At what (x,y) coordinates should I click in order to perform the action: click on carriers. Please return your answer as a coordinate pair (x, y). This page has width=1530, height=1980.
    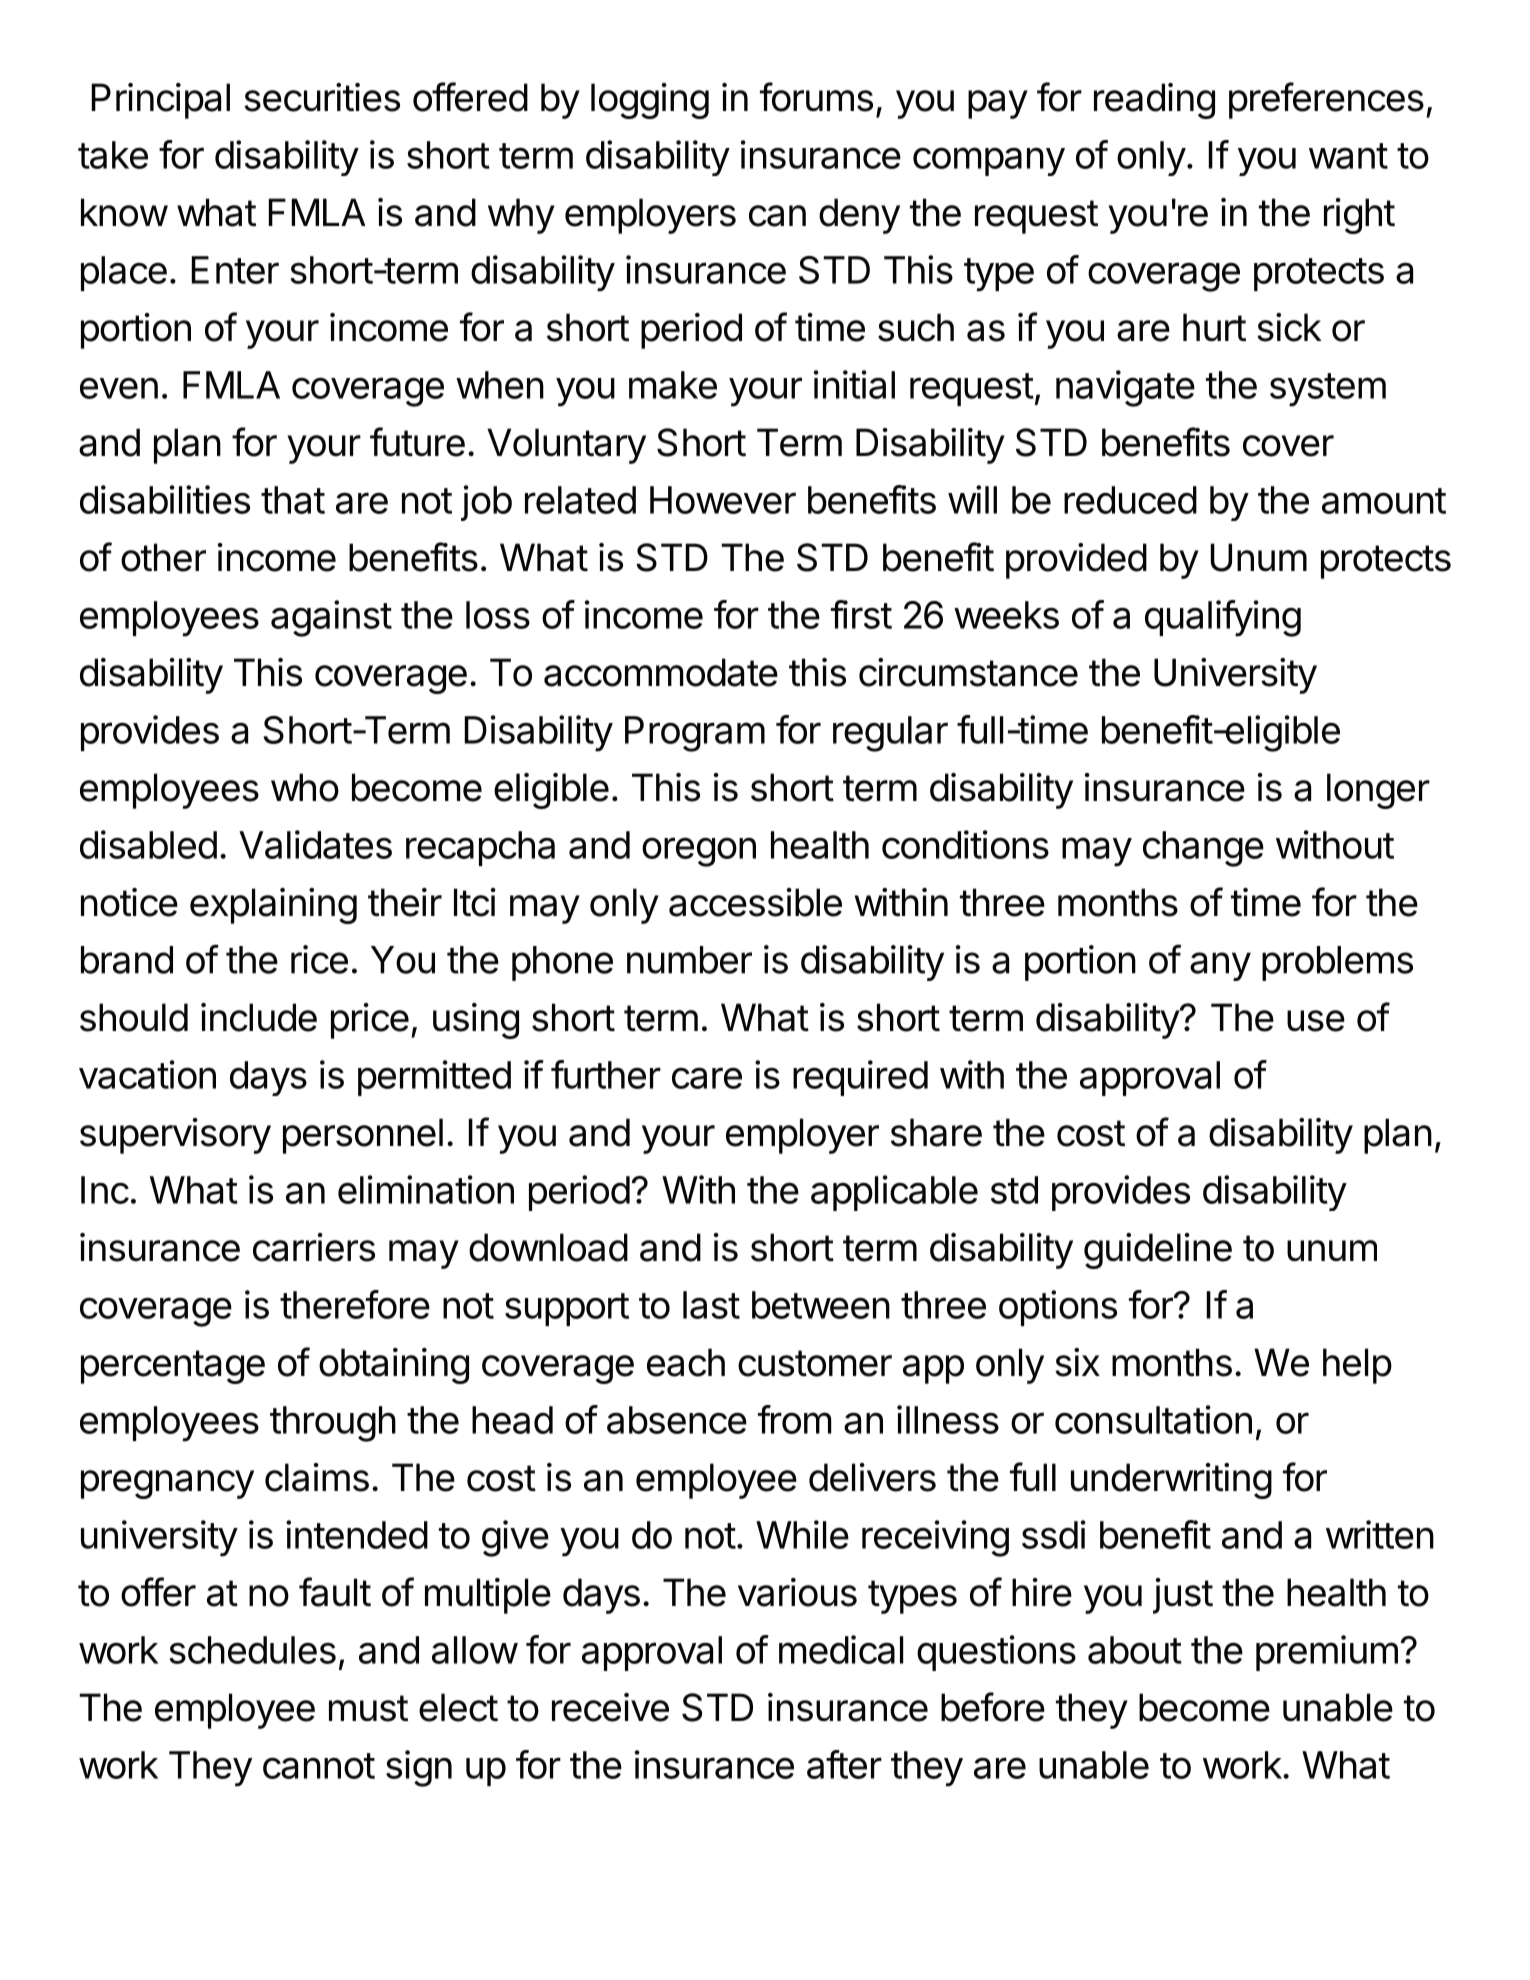
    Looking at the image, I should click on (314, 1247).
